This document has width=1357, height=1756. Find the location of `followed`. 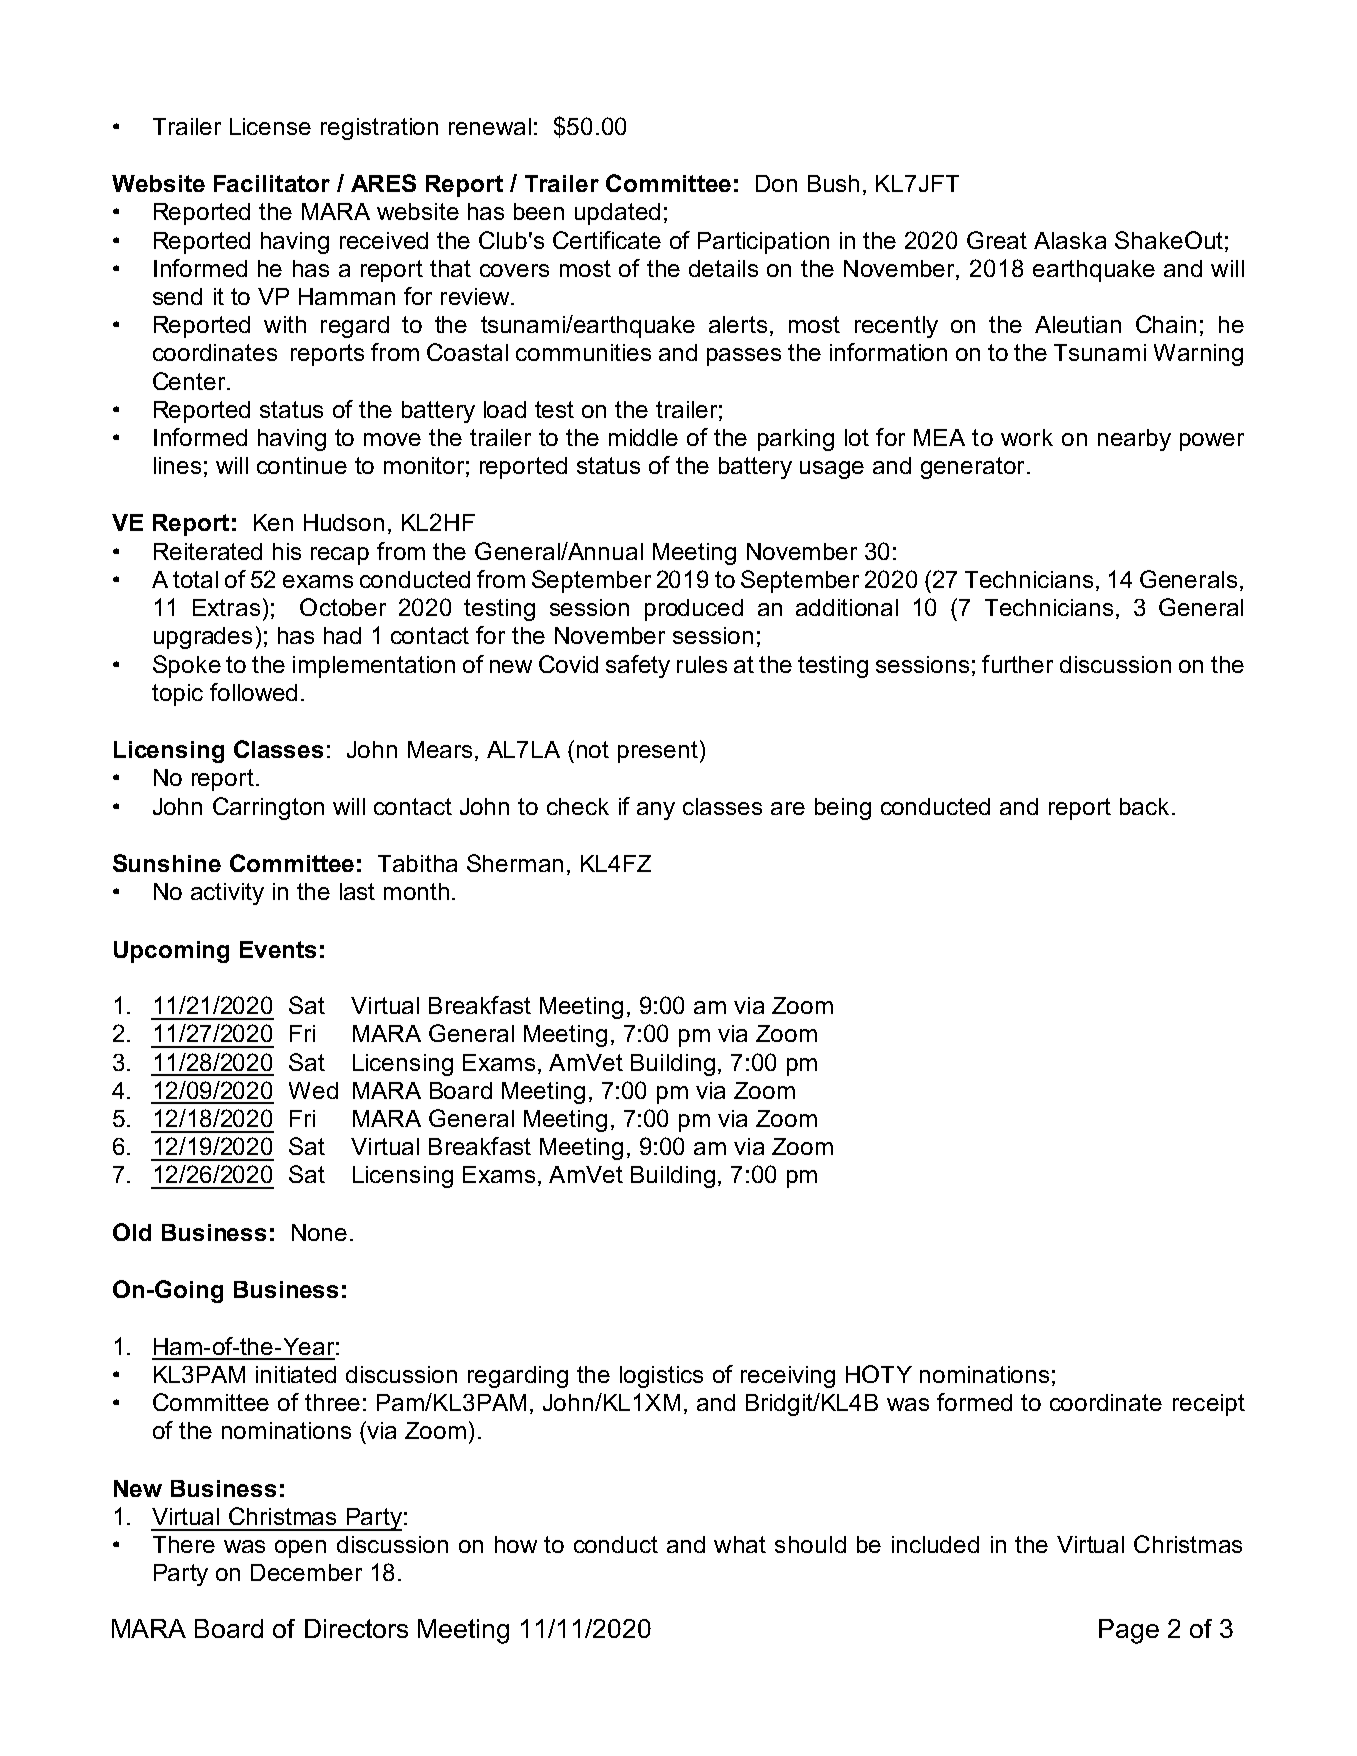

followed is located at coordinates (253, 692).
